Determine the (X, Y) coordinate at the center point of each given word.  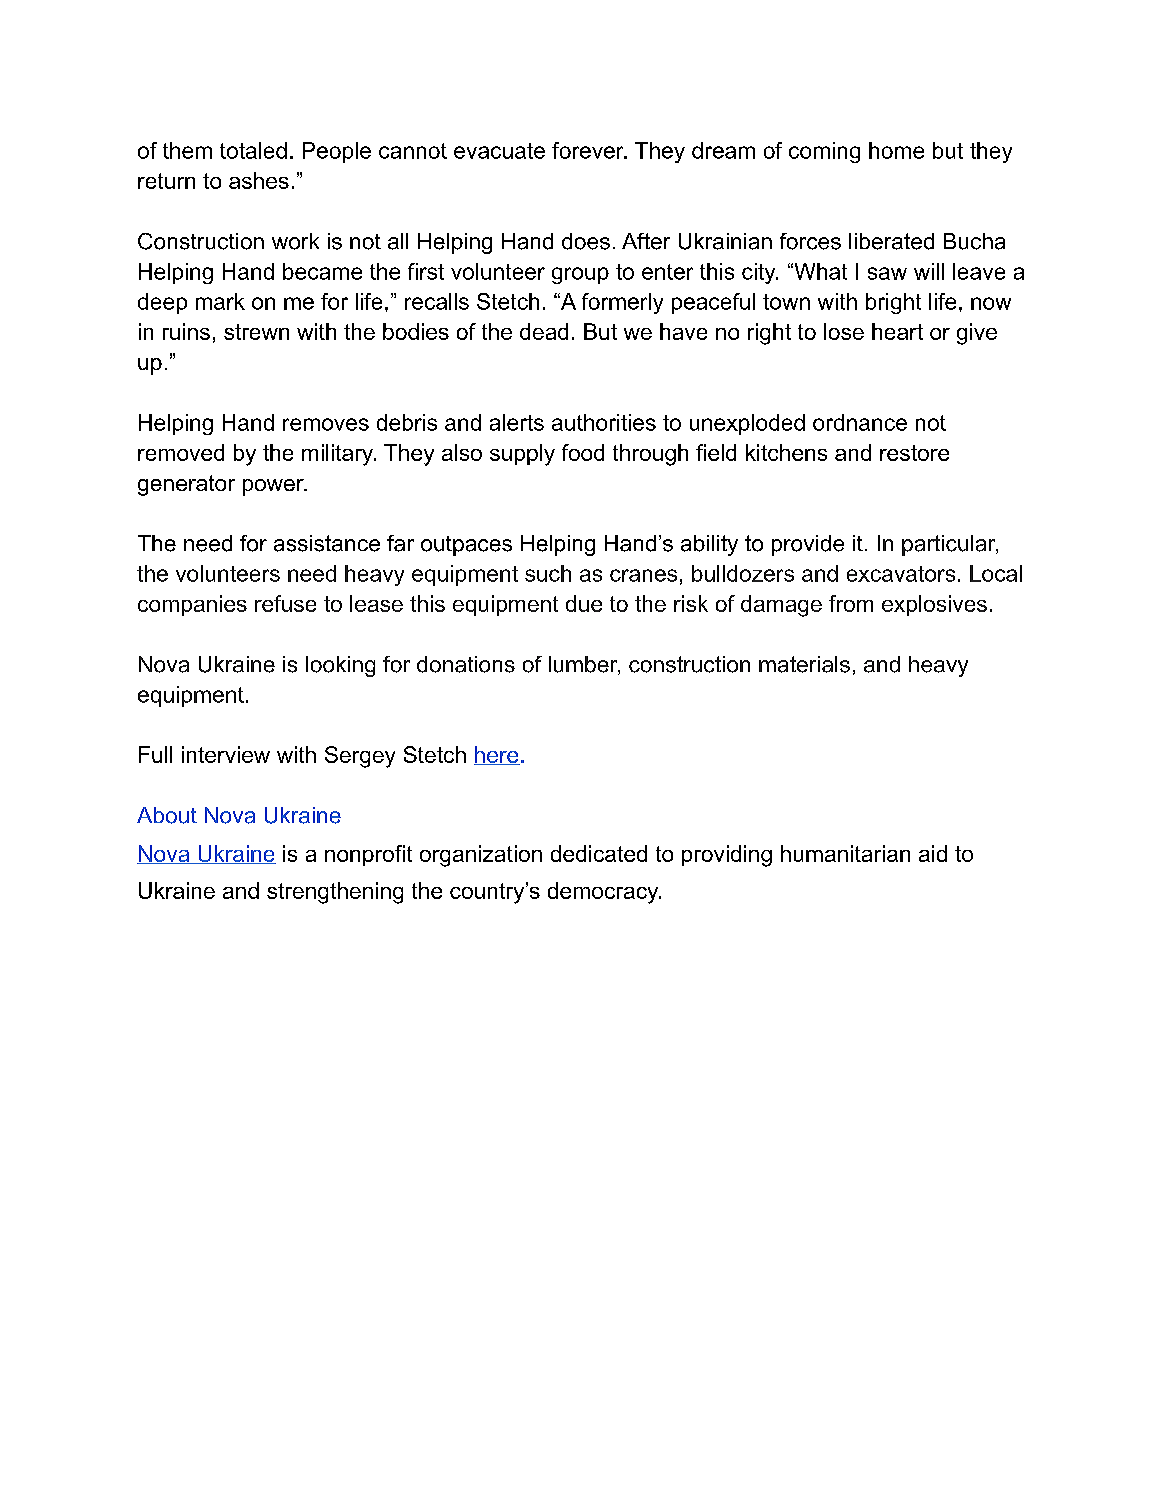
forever (589, 150)
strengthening (335, 893)
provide (808, 545)
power (274, 487)
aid (933, 853)
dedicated (599, 853)
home (896, 150)
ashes (259, 180)
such (548, 573)
